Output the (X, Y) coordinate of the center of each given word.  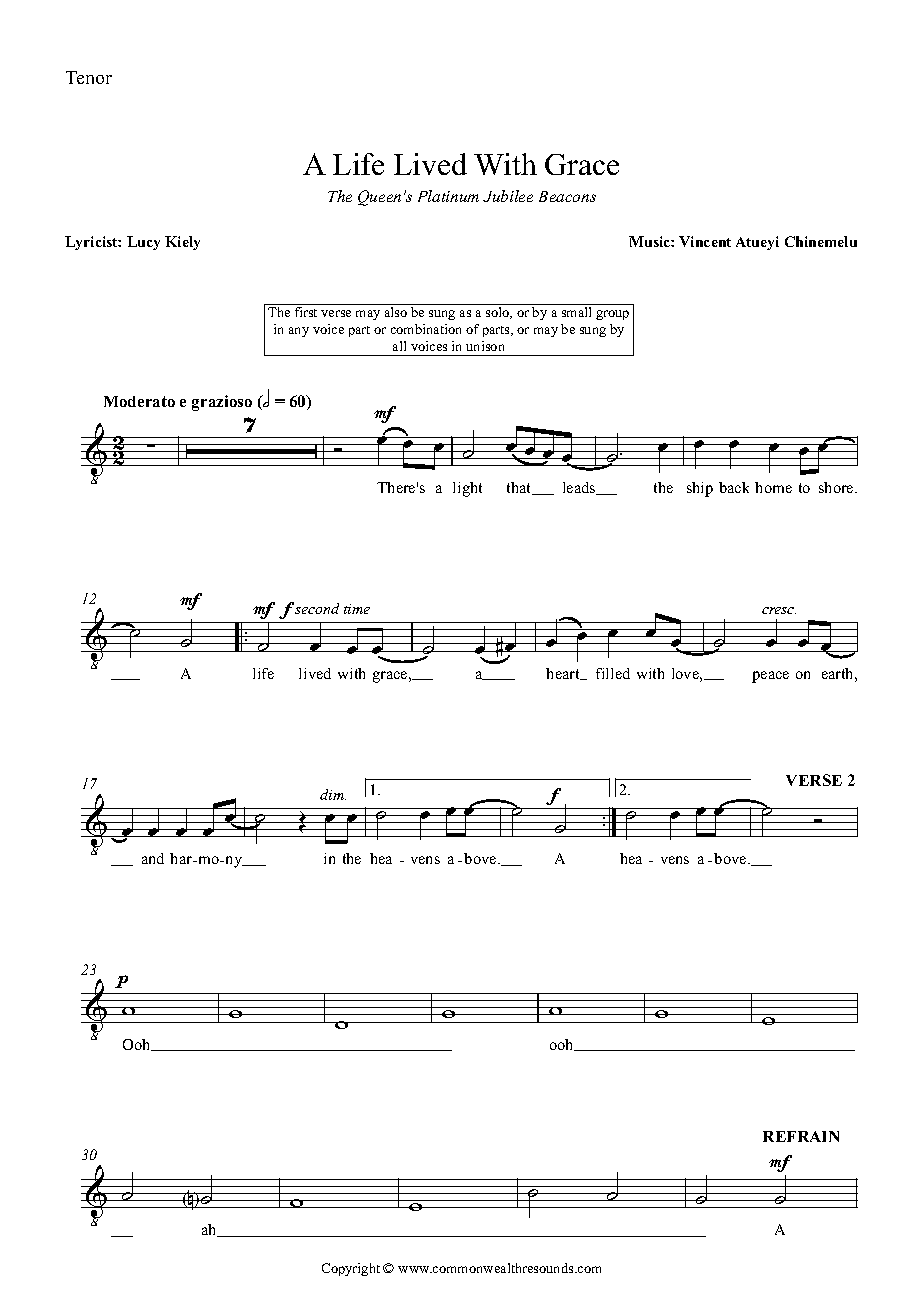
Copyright (351, 1269)
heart (564, 674)
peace (770, 677)
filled (613, 673)
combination (426, 329)
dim (333, 794)
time (357, 609)
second (317, 608)
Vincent (705, 241)
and (153, 858)
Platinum (448, 196)
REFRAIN (801, 1136)
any (299, 332)
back (734, 487)
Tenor (89, 77)
